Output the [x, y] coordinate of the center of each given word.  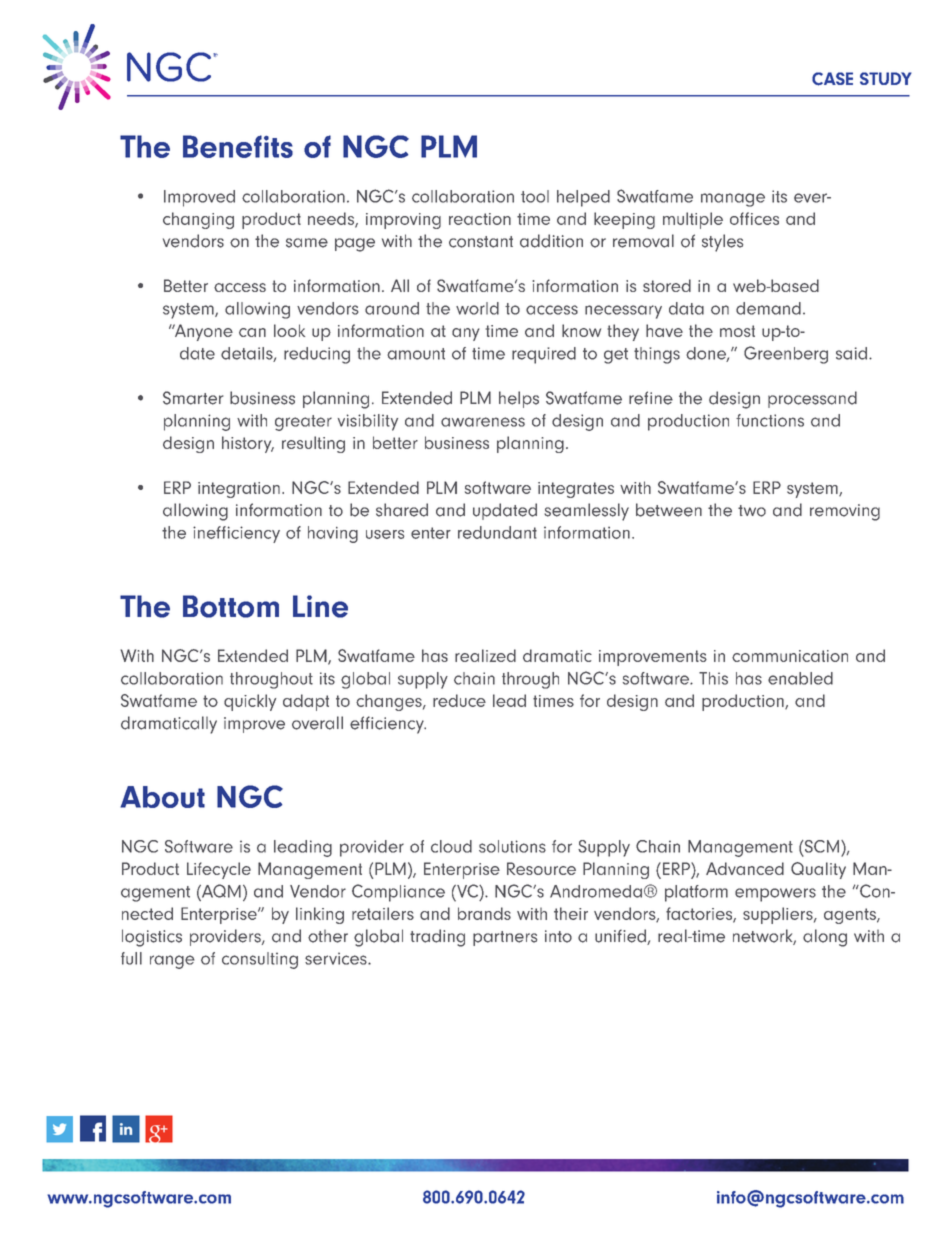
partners [505, 938]
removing [845, 512]
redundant [497, 532]
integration [239, 490]
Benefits [238, 146]
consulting [260, 960]
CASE [832, 79]
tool [535, 196]
